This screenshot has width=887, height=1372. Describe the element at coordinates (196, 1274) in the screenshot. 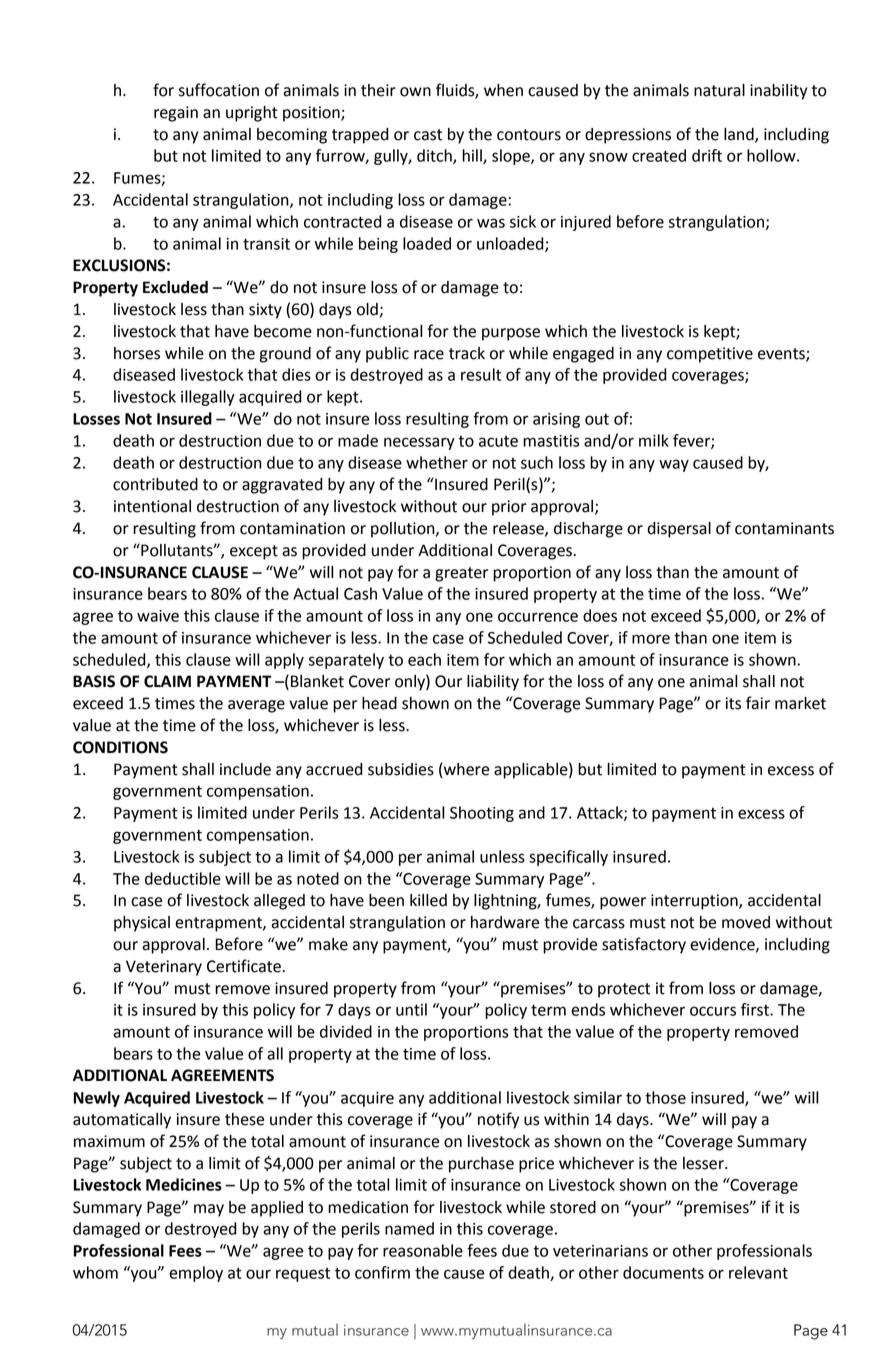

I see `employ` at that location.
